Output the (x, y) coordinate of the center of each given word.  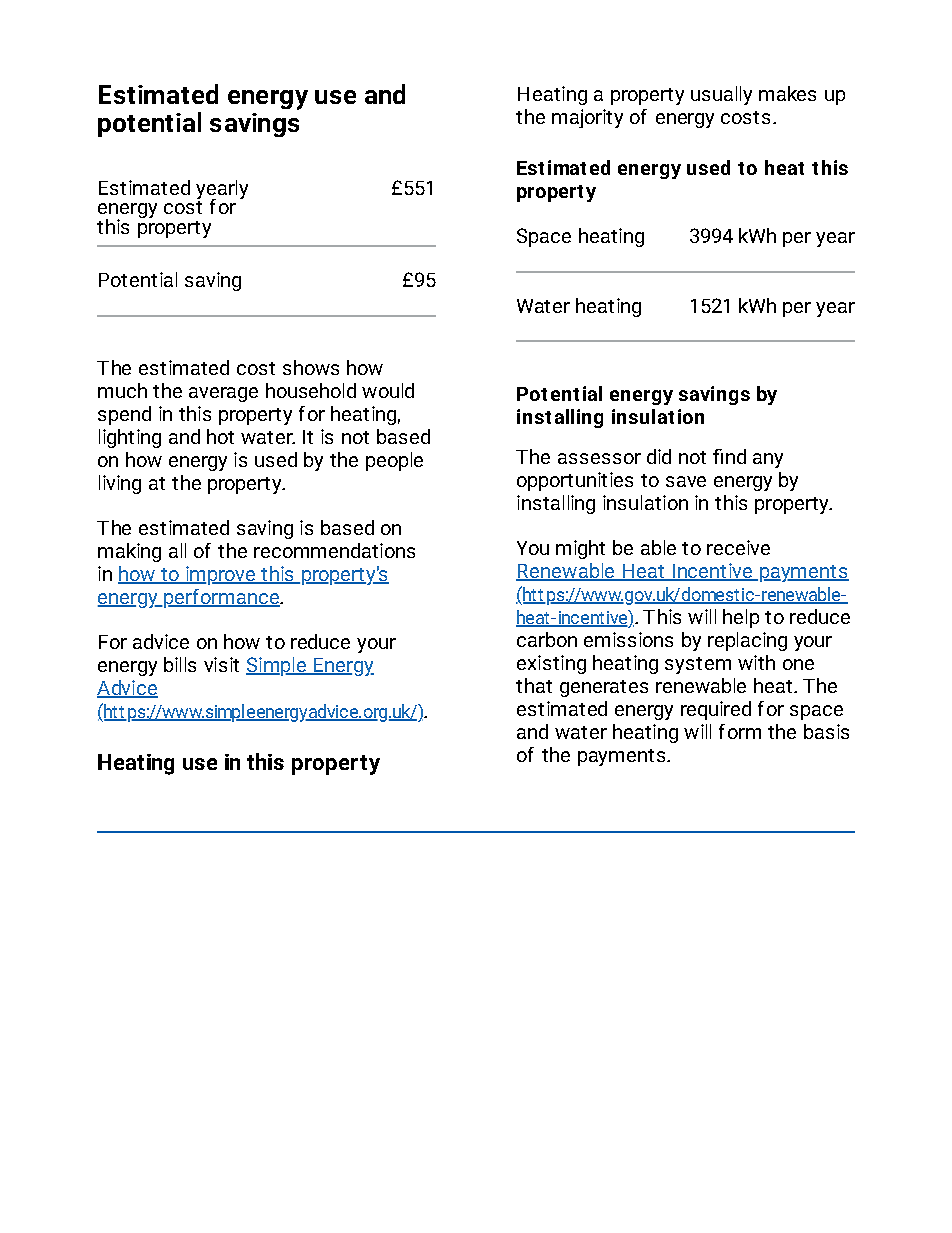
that (534, 685)
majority (587, 118)
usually (721, 95)
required (716, 710)
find (729, 456)
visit (221, 664)
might (580, 549)
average (223, 394)
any (768, 460)
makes (787, 93)
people (394, 461)
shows (311, 367)
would (388, 390)
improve (220, 575)
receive (738, 547)
